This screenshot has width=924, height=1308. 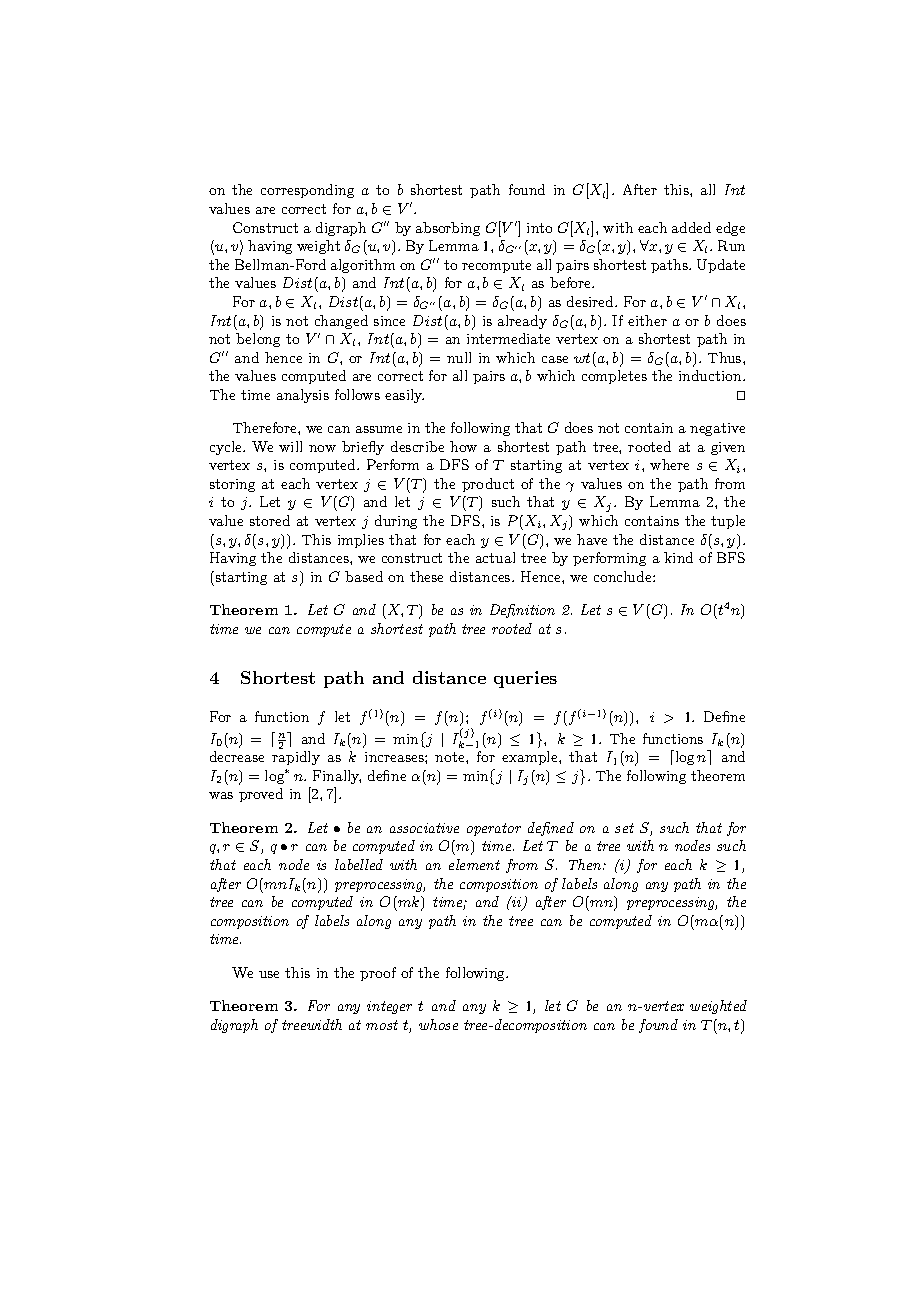 What do you see at coordinates (624, 828) in the screenshot?
I see `set` at bounding box center [624, 828].
